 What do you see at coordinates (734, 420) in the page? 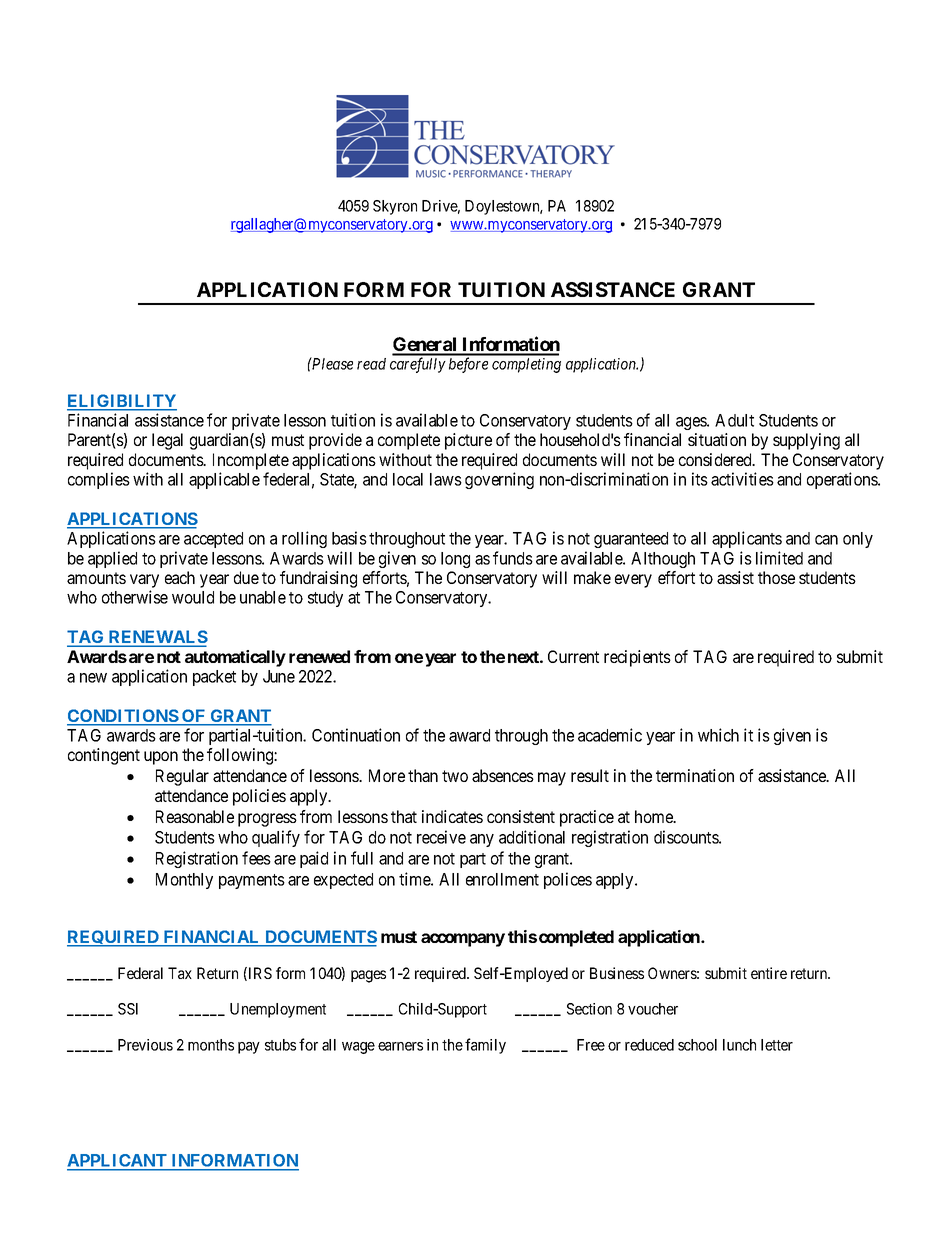
I see `Adult` at bounding box center [734, 420].
